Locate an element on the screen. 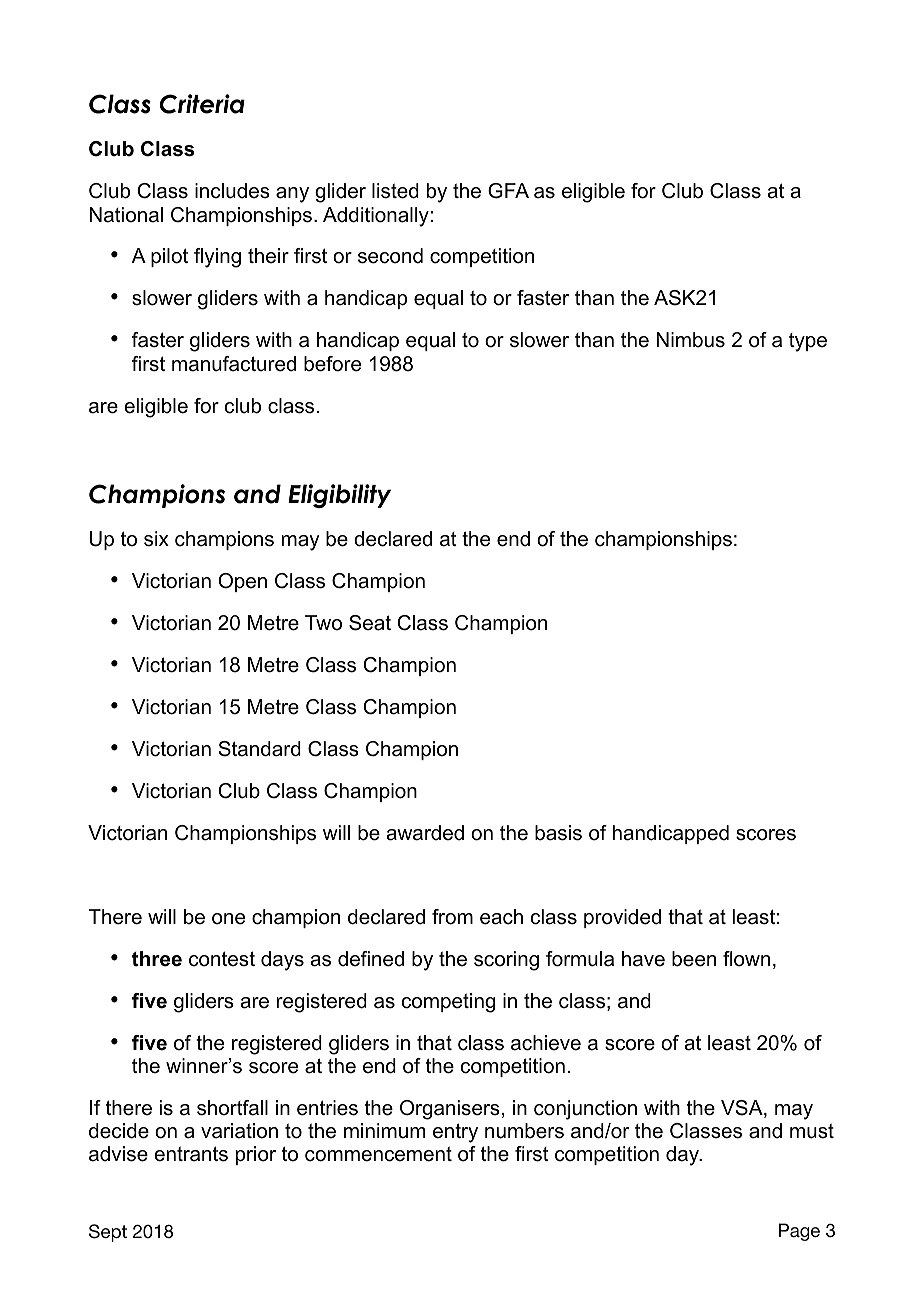 The image size is (924, 1308). Page is located at coordinates (799, 1232).
